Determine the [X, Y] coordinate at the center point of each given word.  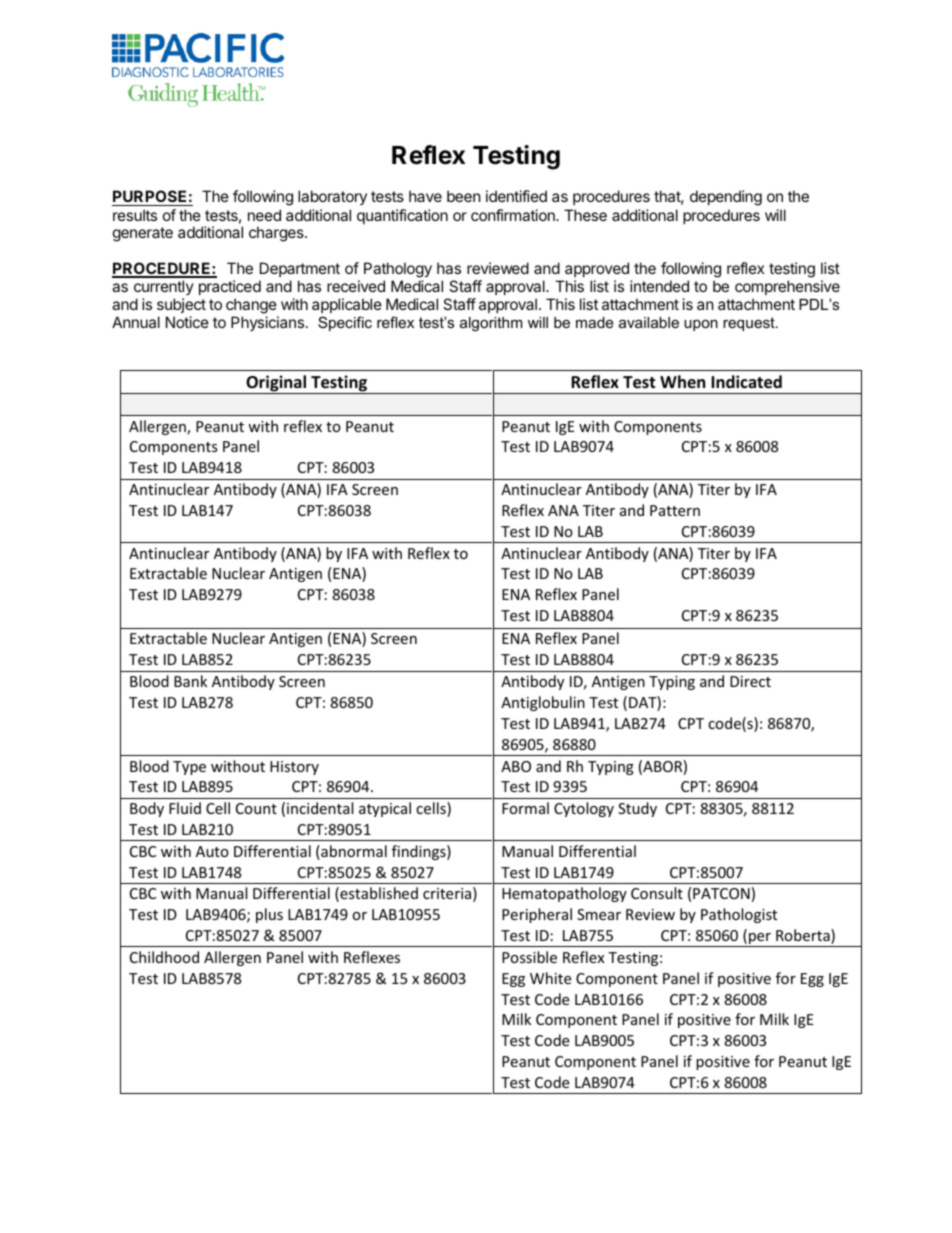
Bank [190, 681]
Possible [529, 957]
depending [726, 198]
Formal [525, 808]
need [264, 215]
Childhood [164, 957]
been [464, 196]
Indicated [746, 382]
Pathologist [739, 915]
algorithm [491, 324]
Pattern [675, 510]
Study [637, 809]
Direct [750, 681]
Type [189, 768]
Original [276, 384]
